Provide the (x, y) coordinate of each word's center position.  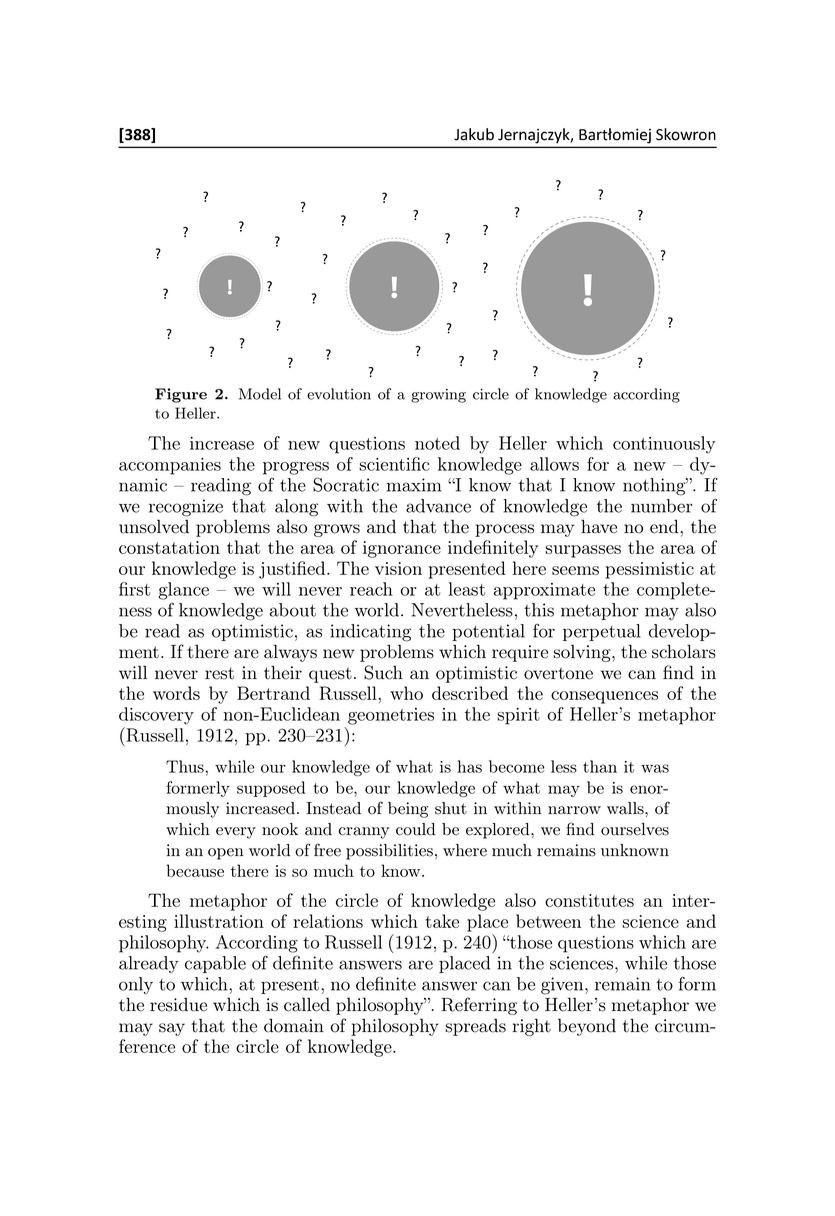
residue (178, 1005)
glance (183, 591)
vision (398, 568)
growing (438, 396)
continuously (664, 445)
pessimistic (649, 570)
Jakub (474, 134)
